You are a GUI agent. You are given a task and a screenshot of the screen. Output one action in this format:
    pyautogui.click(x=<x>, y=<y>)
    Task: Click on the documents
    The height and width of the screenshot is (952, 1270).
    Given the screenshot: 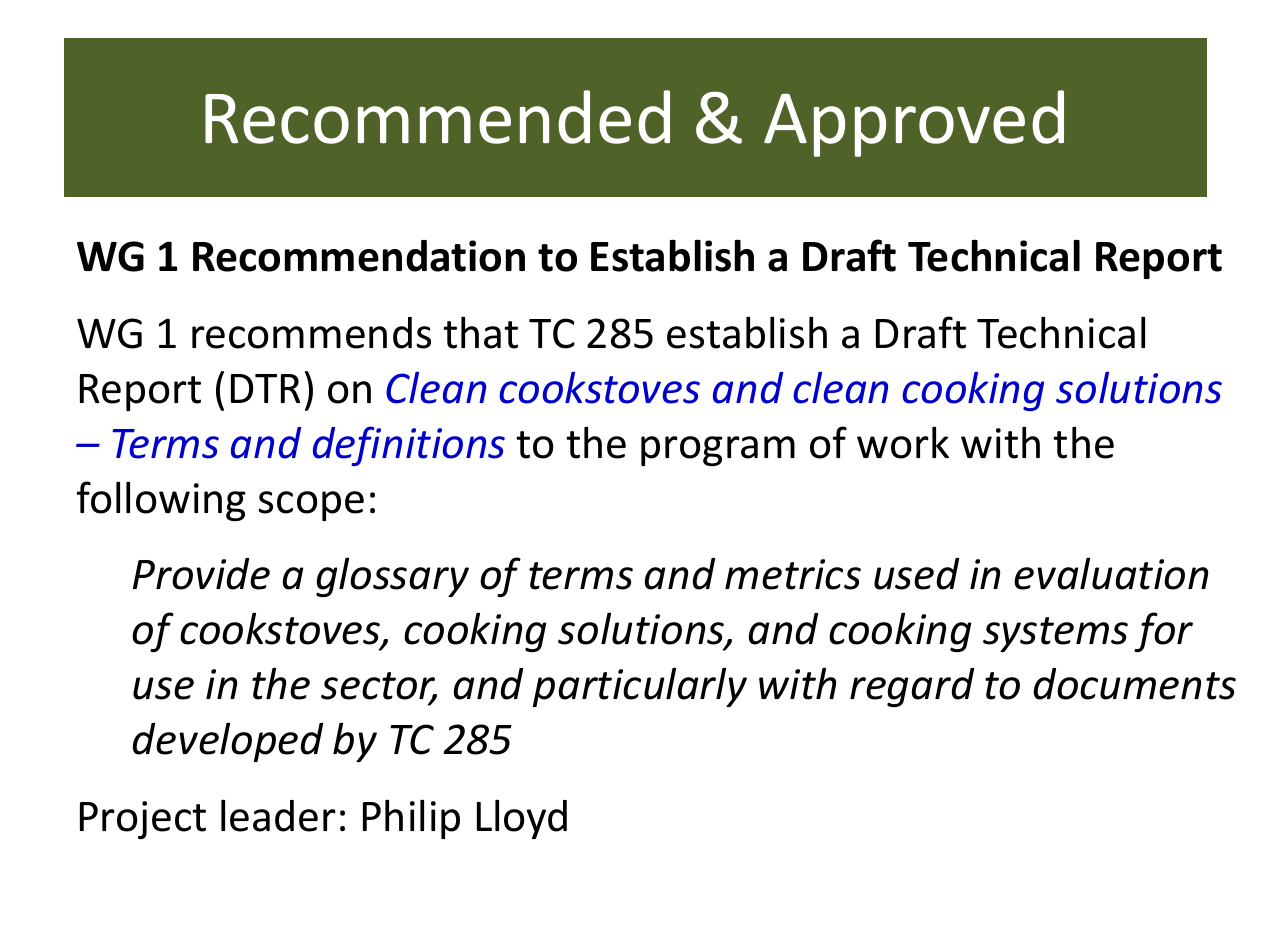 What is the action you would take?
    pyautogui.click(x=1135, y=684)
